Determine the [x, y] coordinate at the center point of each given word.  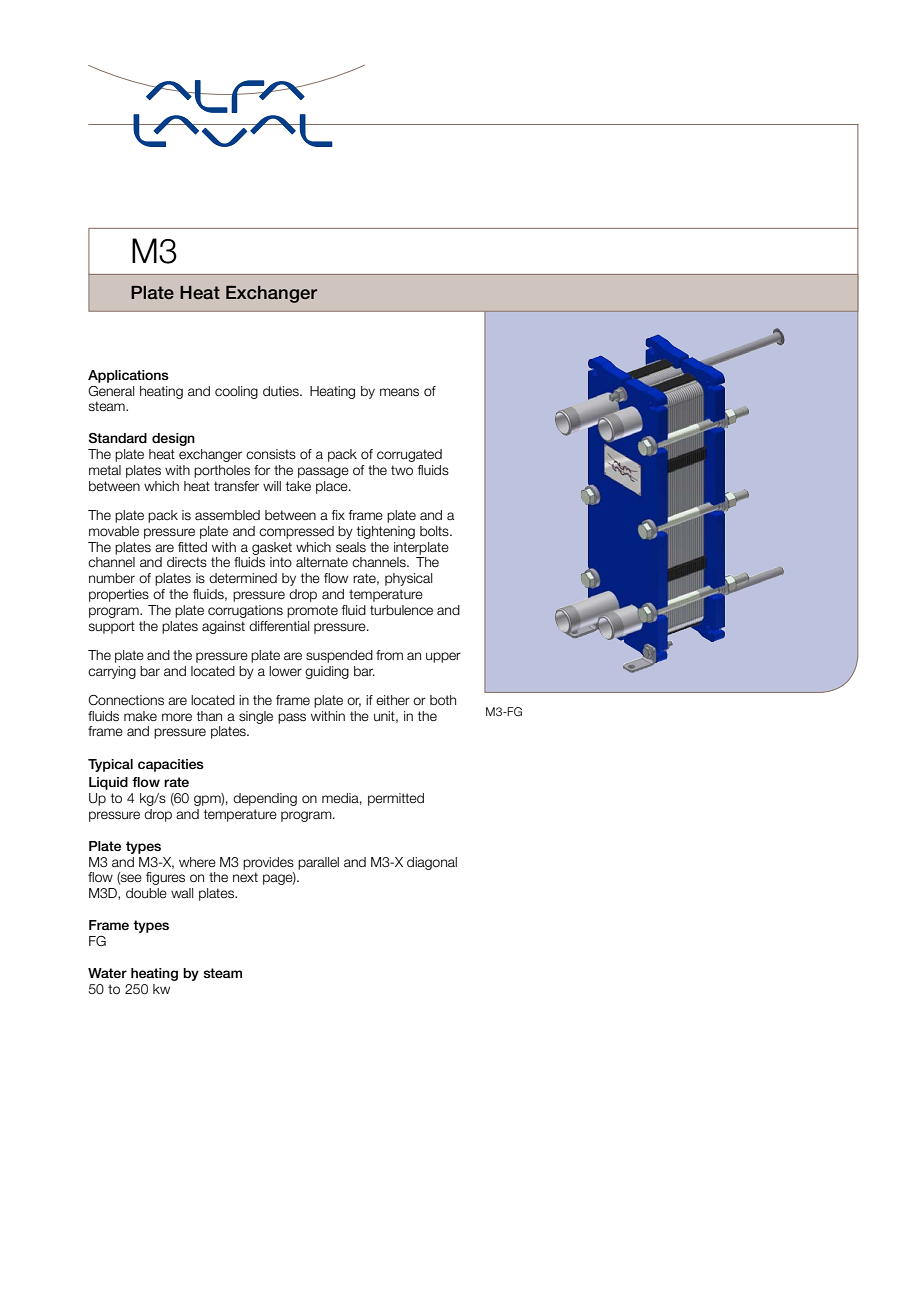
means [399, 392]
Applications [128, 376]
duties [282, 391]
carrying [112, 672]
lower [285, 671]
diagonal [432, 863]
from [389, 655]
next [245, 877]
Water [107, 973]
